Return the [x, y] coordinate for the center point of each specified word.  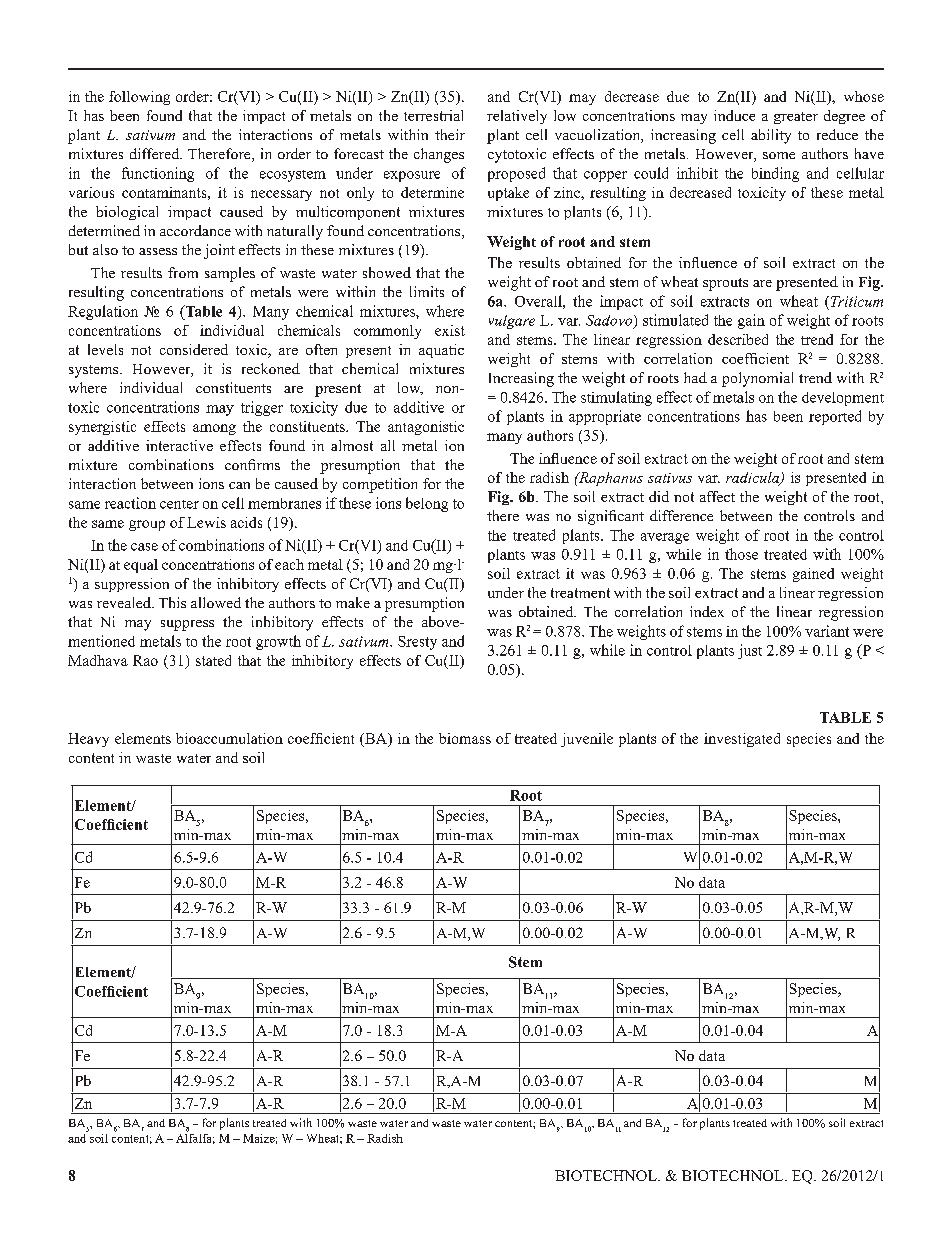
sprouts [725, 284]
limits [427, 291]
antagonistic [426, 428]
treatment [580, 593]
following [139, 98]
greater [796, 118]
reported [835, 417]
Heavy [88, 740]
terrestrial [433, 115]
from [183, 272]
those [741, 554]
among [214, 429]
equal [141, 566]
